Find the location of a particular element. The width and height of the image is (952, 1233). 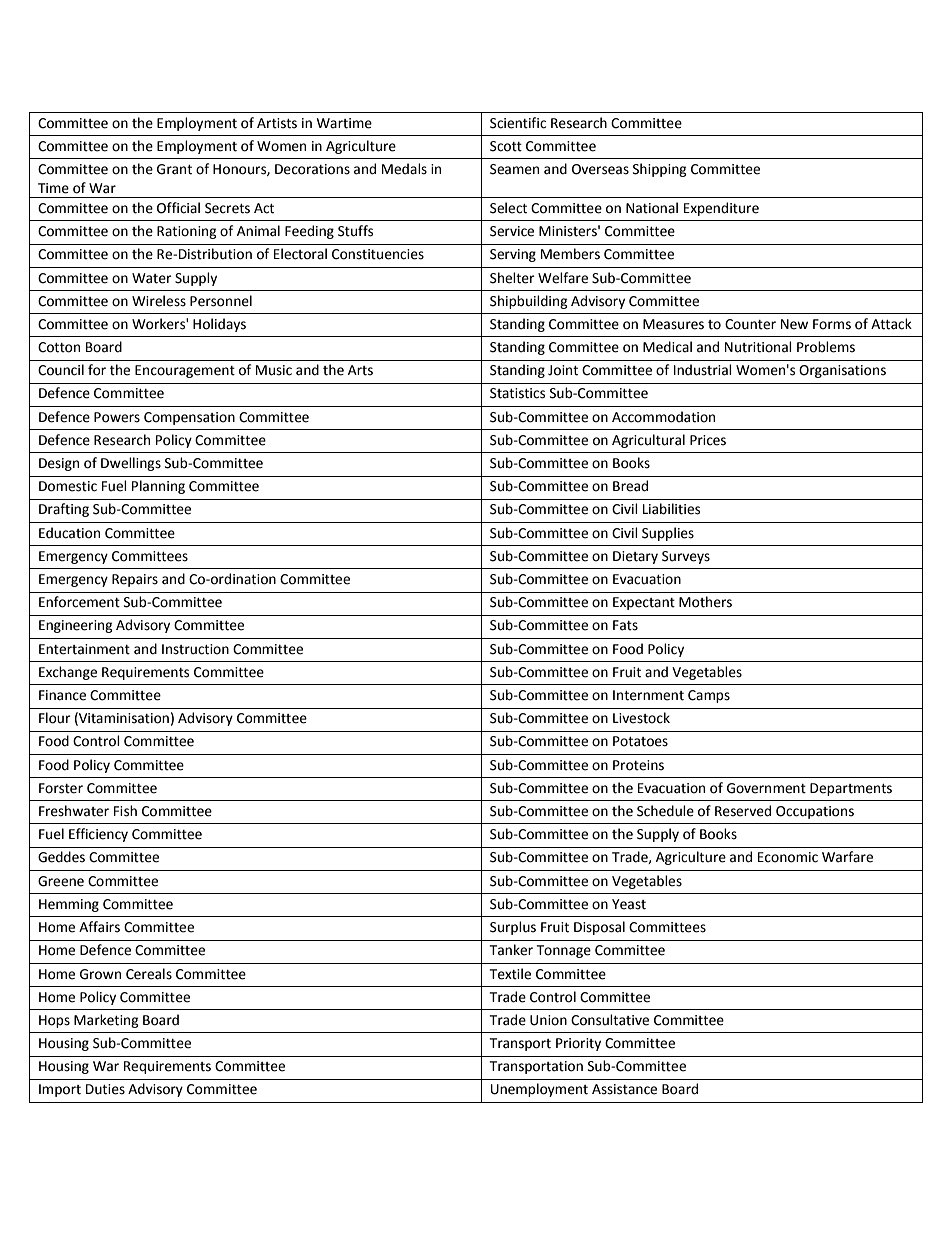

Proteins is located at coordinates (638, 765).
